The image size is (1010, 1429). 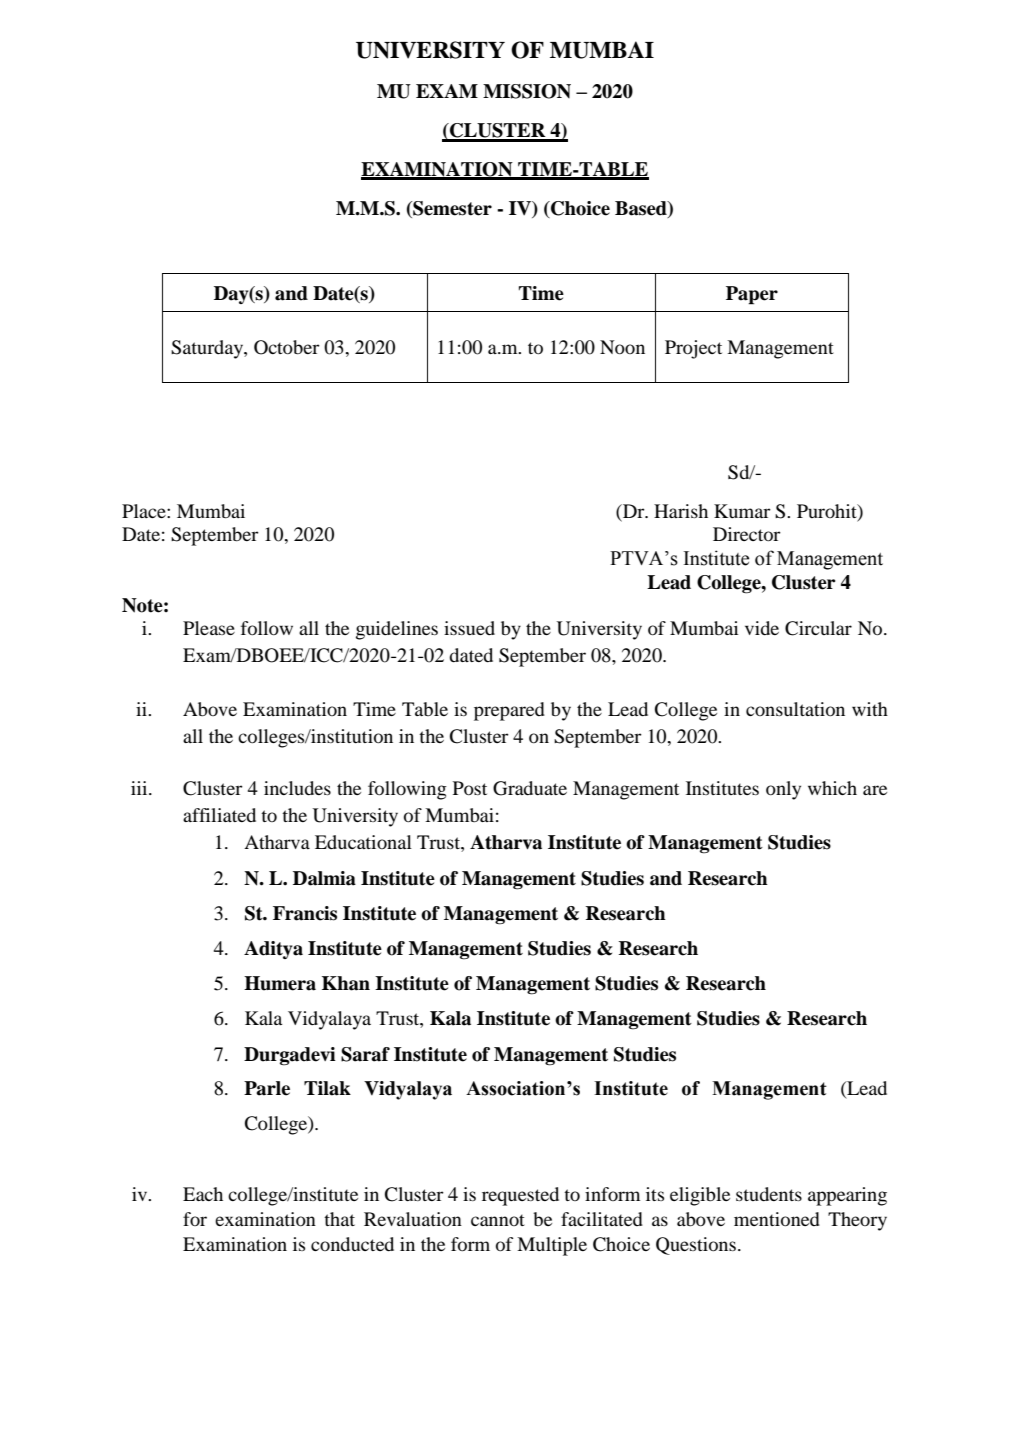 What do you see at coordinates (642, 208) in the screenshot?
I see `Based` at bounding box center [642, 208].
